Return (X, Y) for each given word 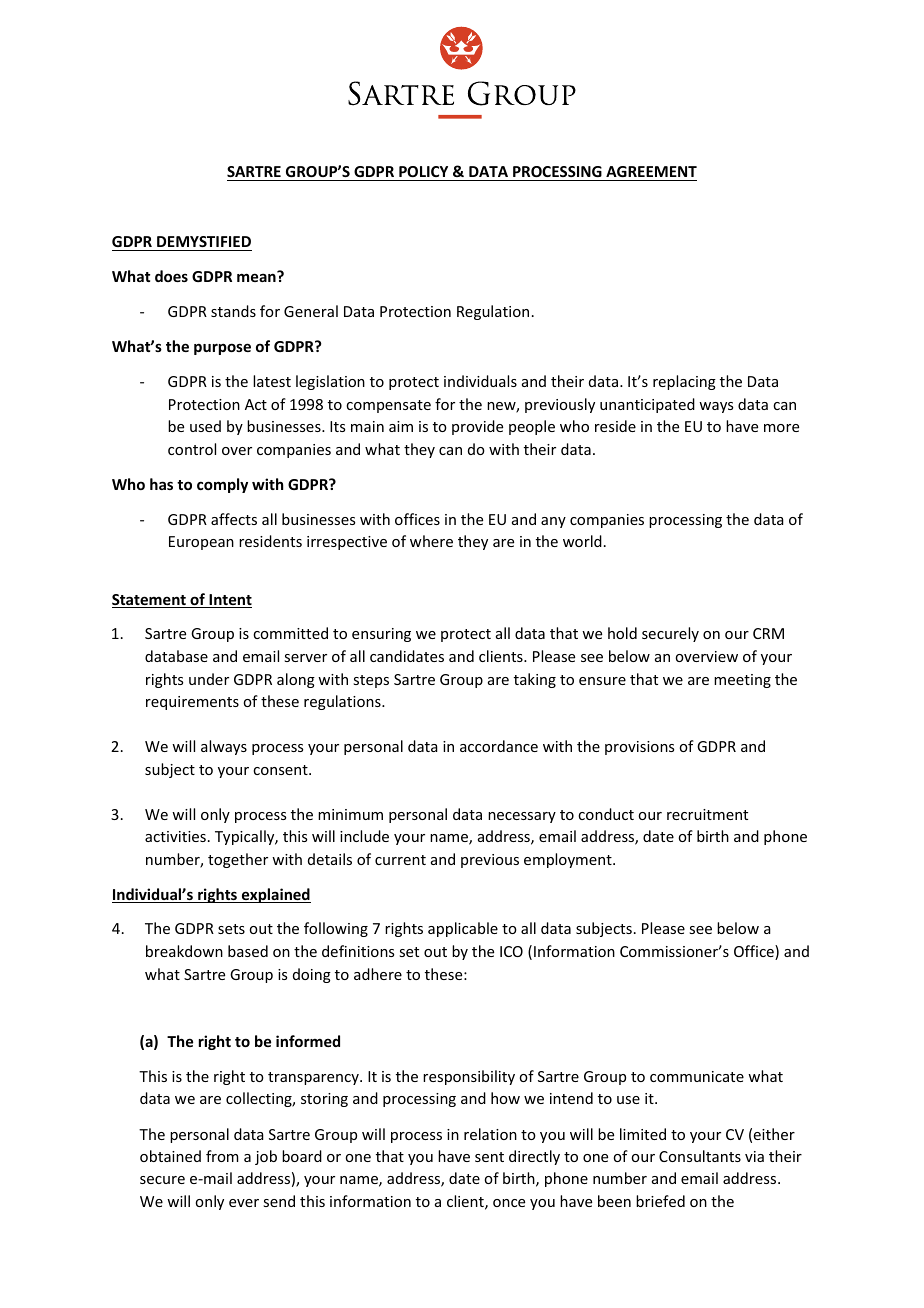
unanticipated (647, 405)
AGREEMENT (650, 173)
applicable (463, 929)
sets (231, 929)
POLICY (424, 173)
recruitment (707, 814)
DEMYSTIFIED (204, 241)
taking (535, 680)
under (209, 679)
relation (490, 1134)
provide (477, 427)
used (205, 426)
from (222, 1156)
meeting (742, 681)
